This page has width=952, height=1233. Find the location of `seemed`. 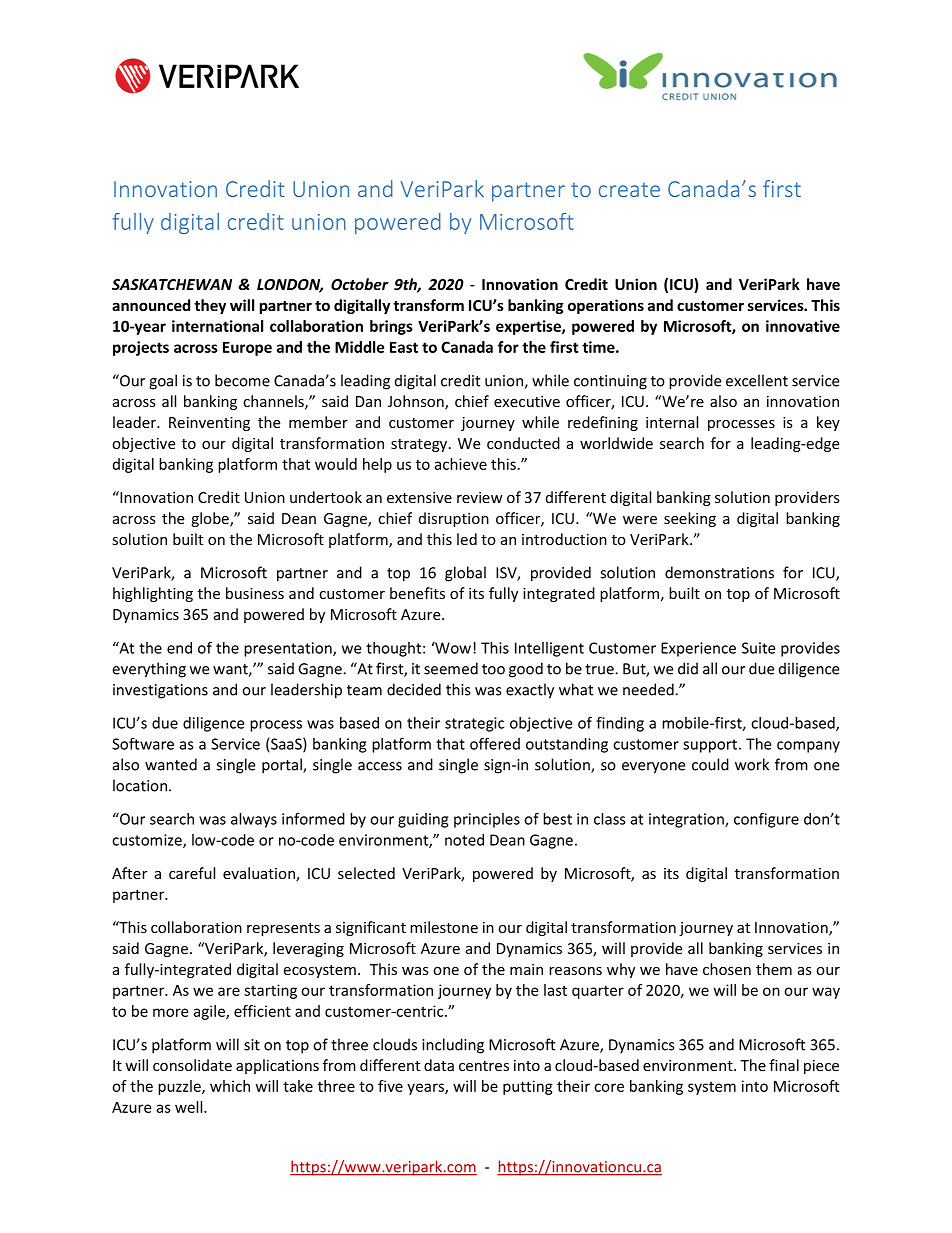

seemed is located at coordinates (451, 668).
